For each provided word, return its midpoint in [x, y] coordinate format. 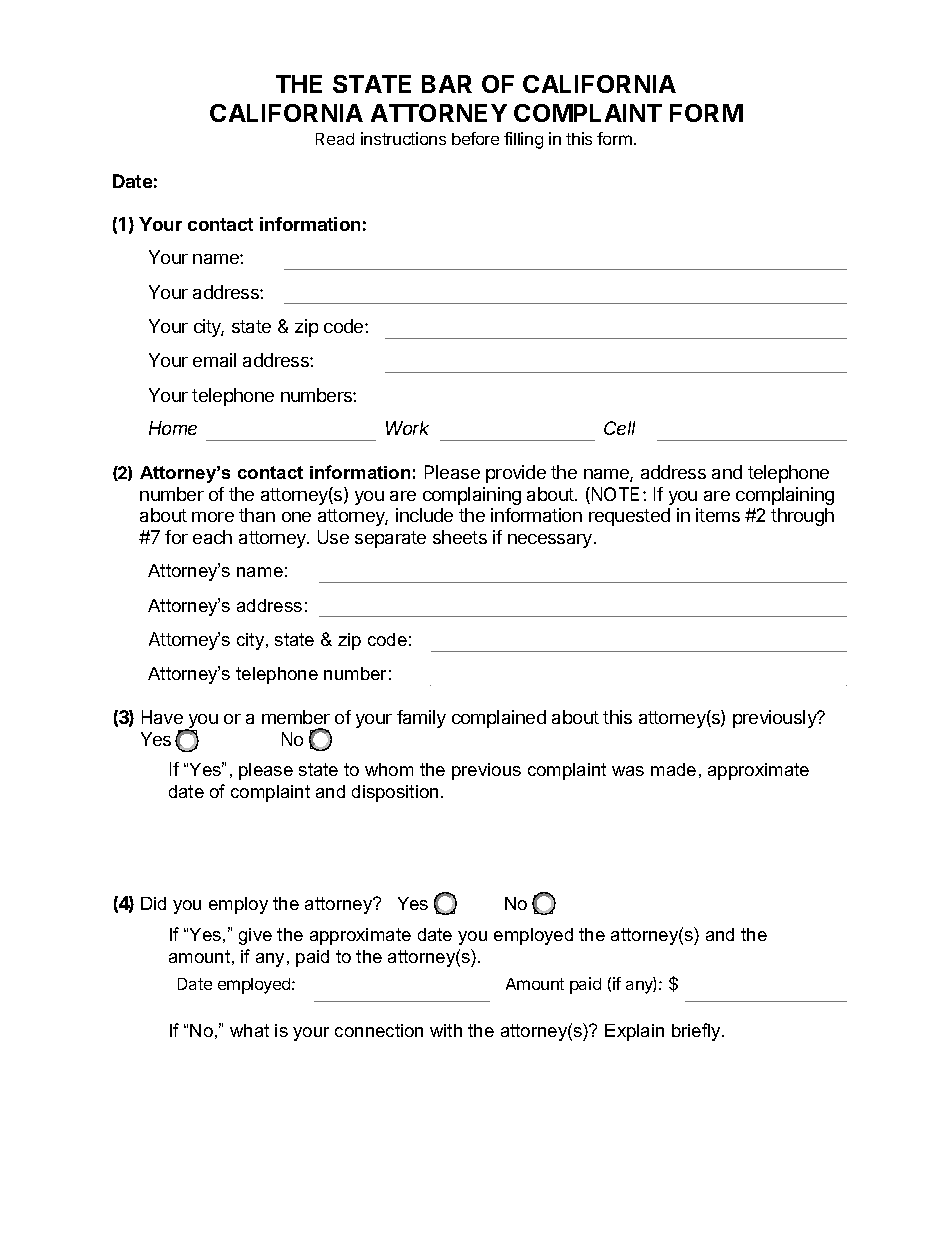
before [475, 138]
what [249, 1030]
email [214, 360]
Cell [619, 428]
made [673, 769]
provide [516, 474]
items [718, 515]
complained [499, 719]
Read [335, 139]
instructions [403, 138]
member [296, 717]
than [257, 515]
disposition [395, 793]
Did [153, 903]
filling [523, 140]
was [628, 771]
